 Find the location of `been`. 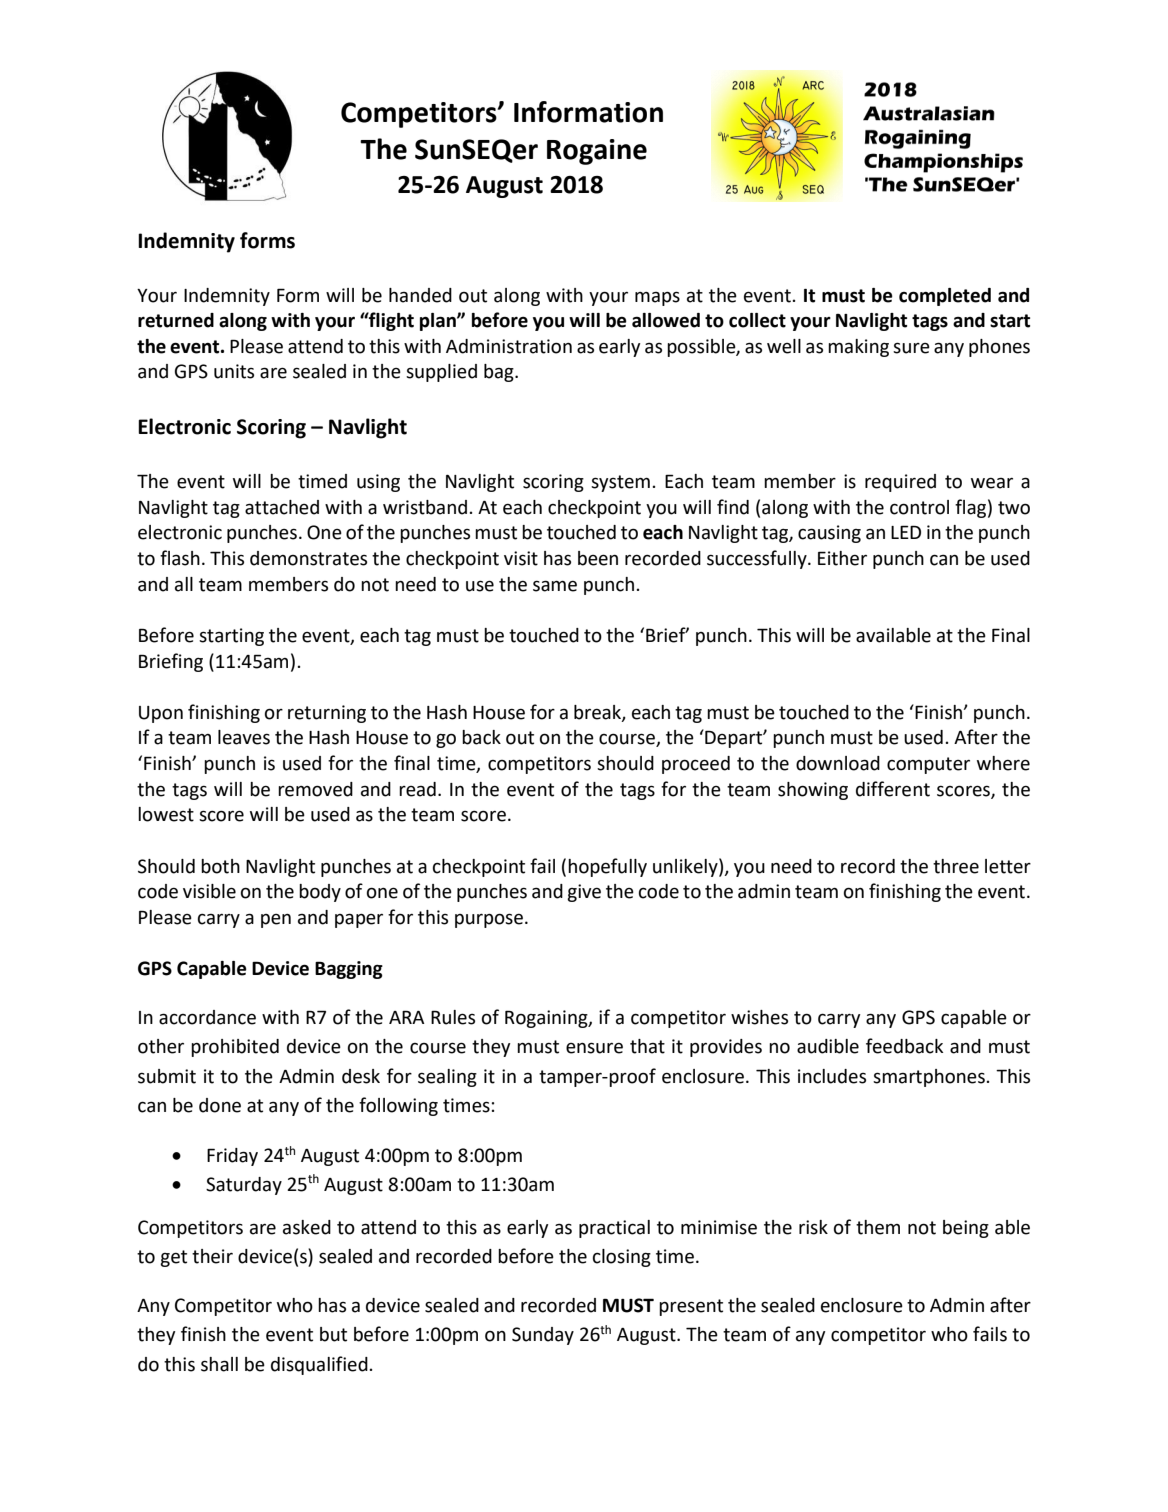

been is located at coordinates (598, 558).
